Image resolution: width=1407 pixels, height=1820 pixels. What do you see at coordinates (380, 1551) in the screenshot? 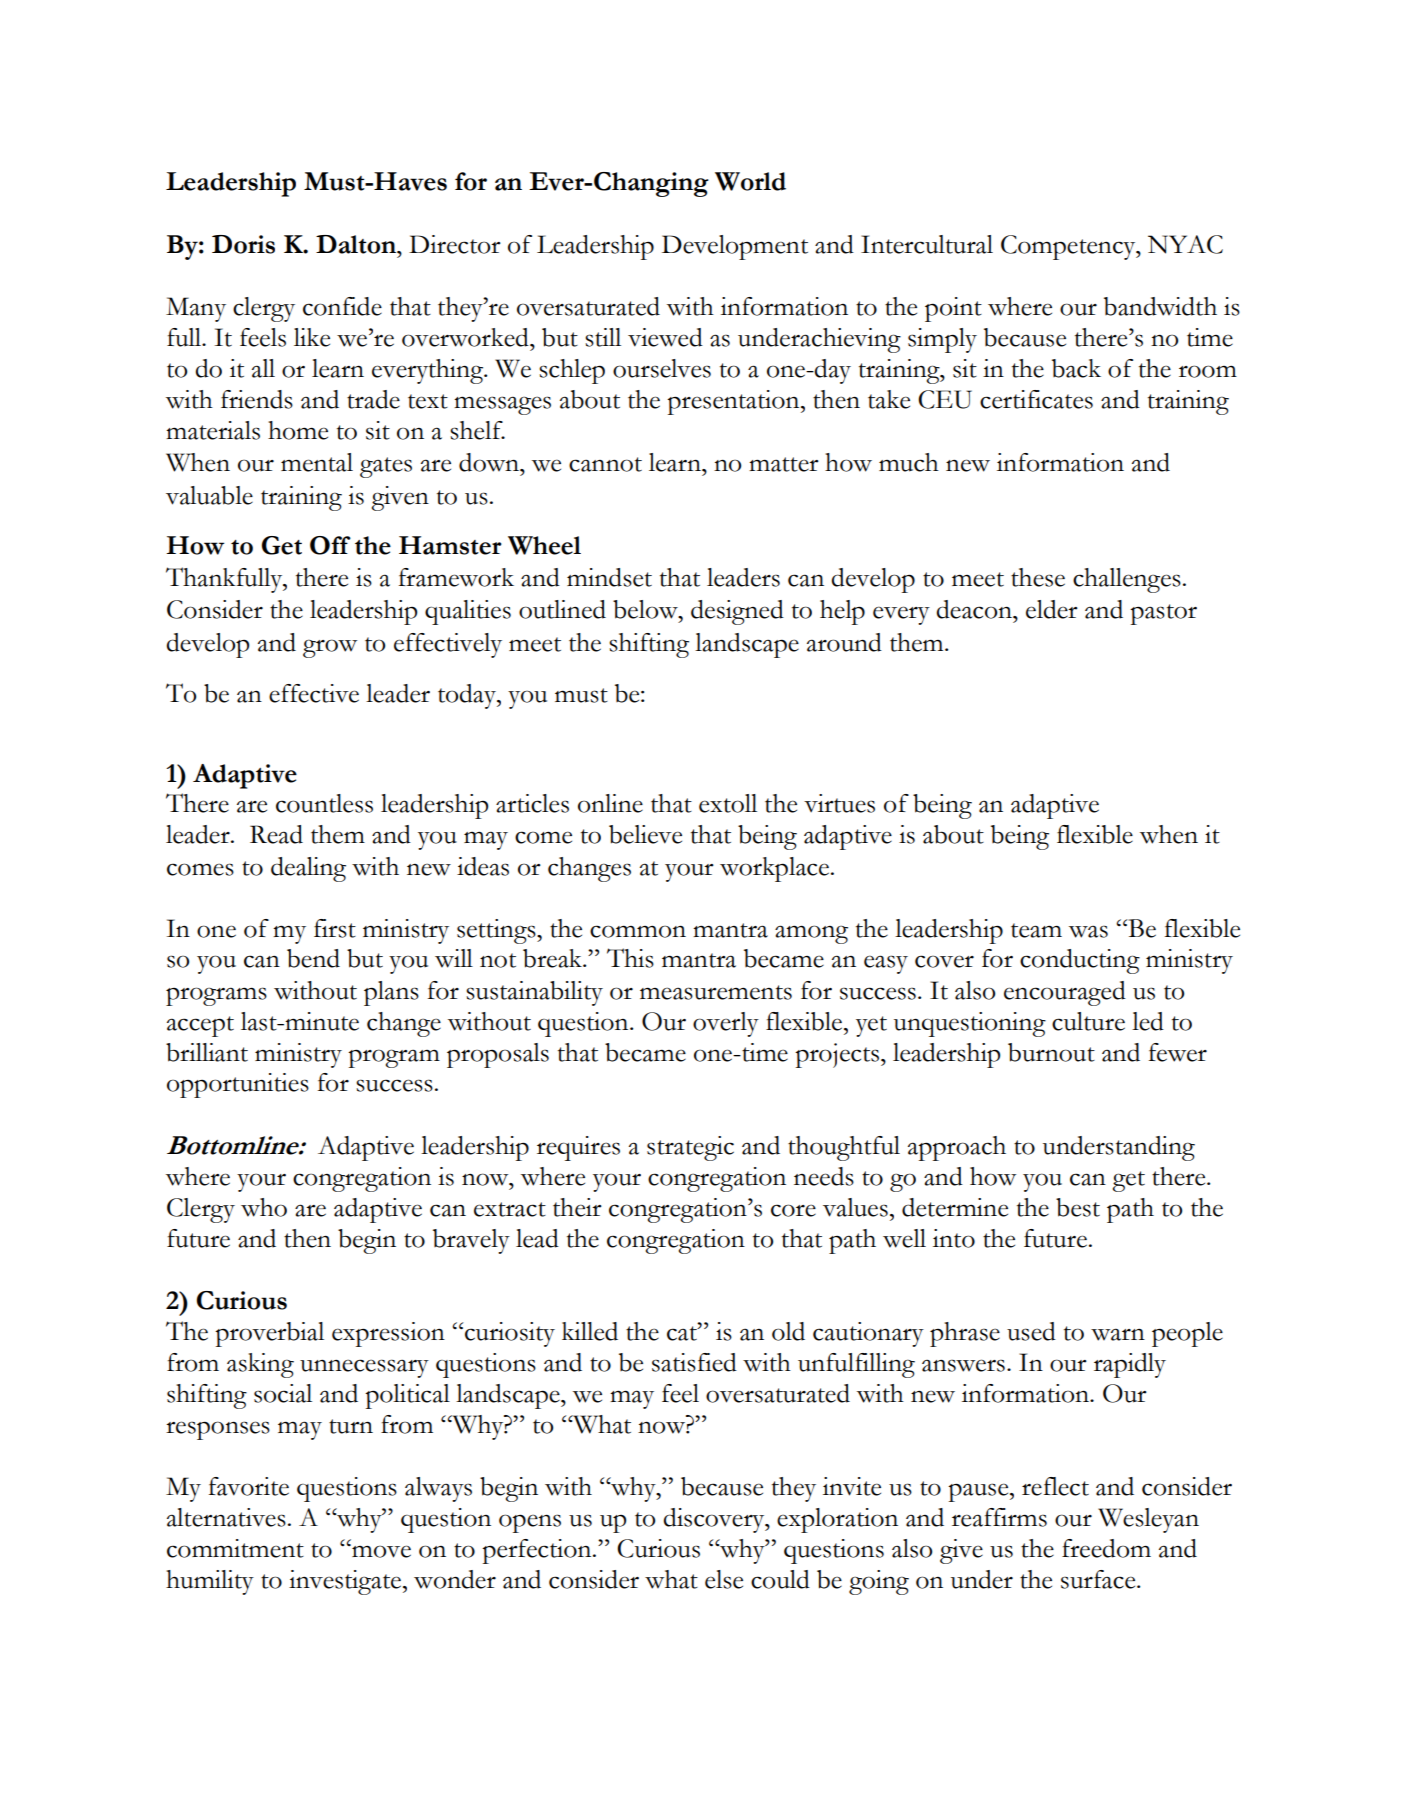
I see `move` at bounding box center [380, 1551].
